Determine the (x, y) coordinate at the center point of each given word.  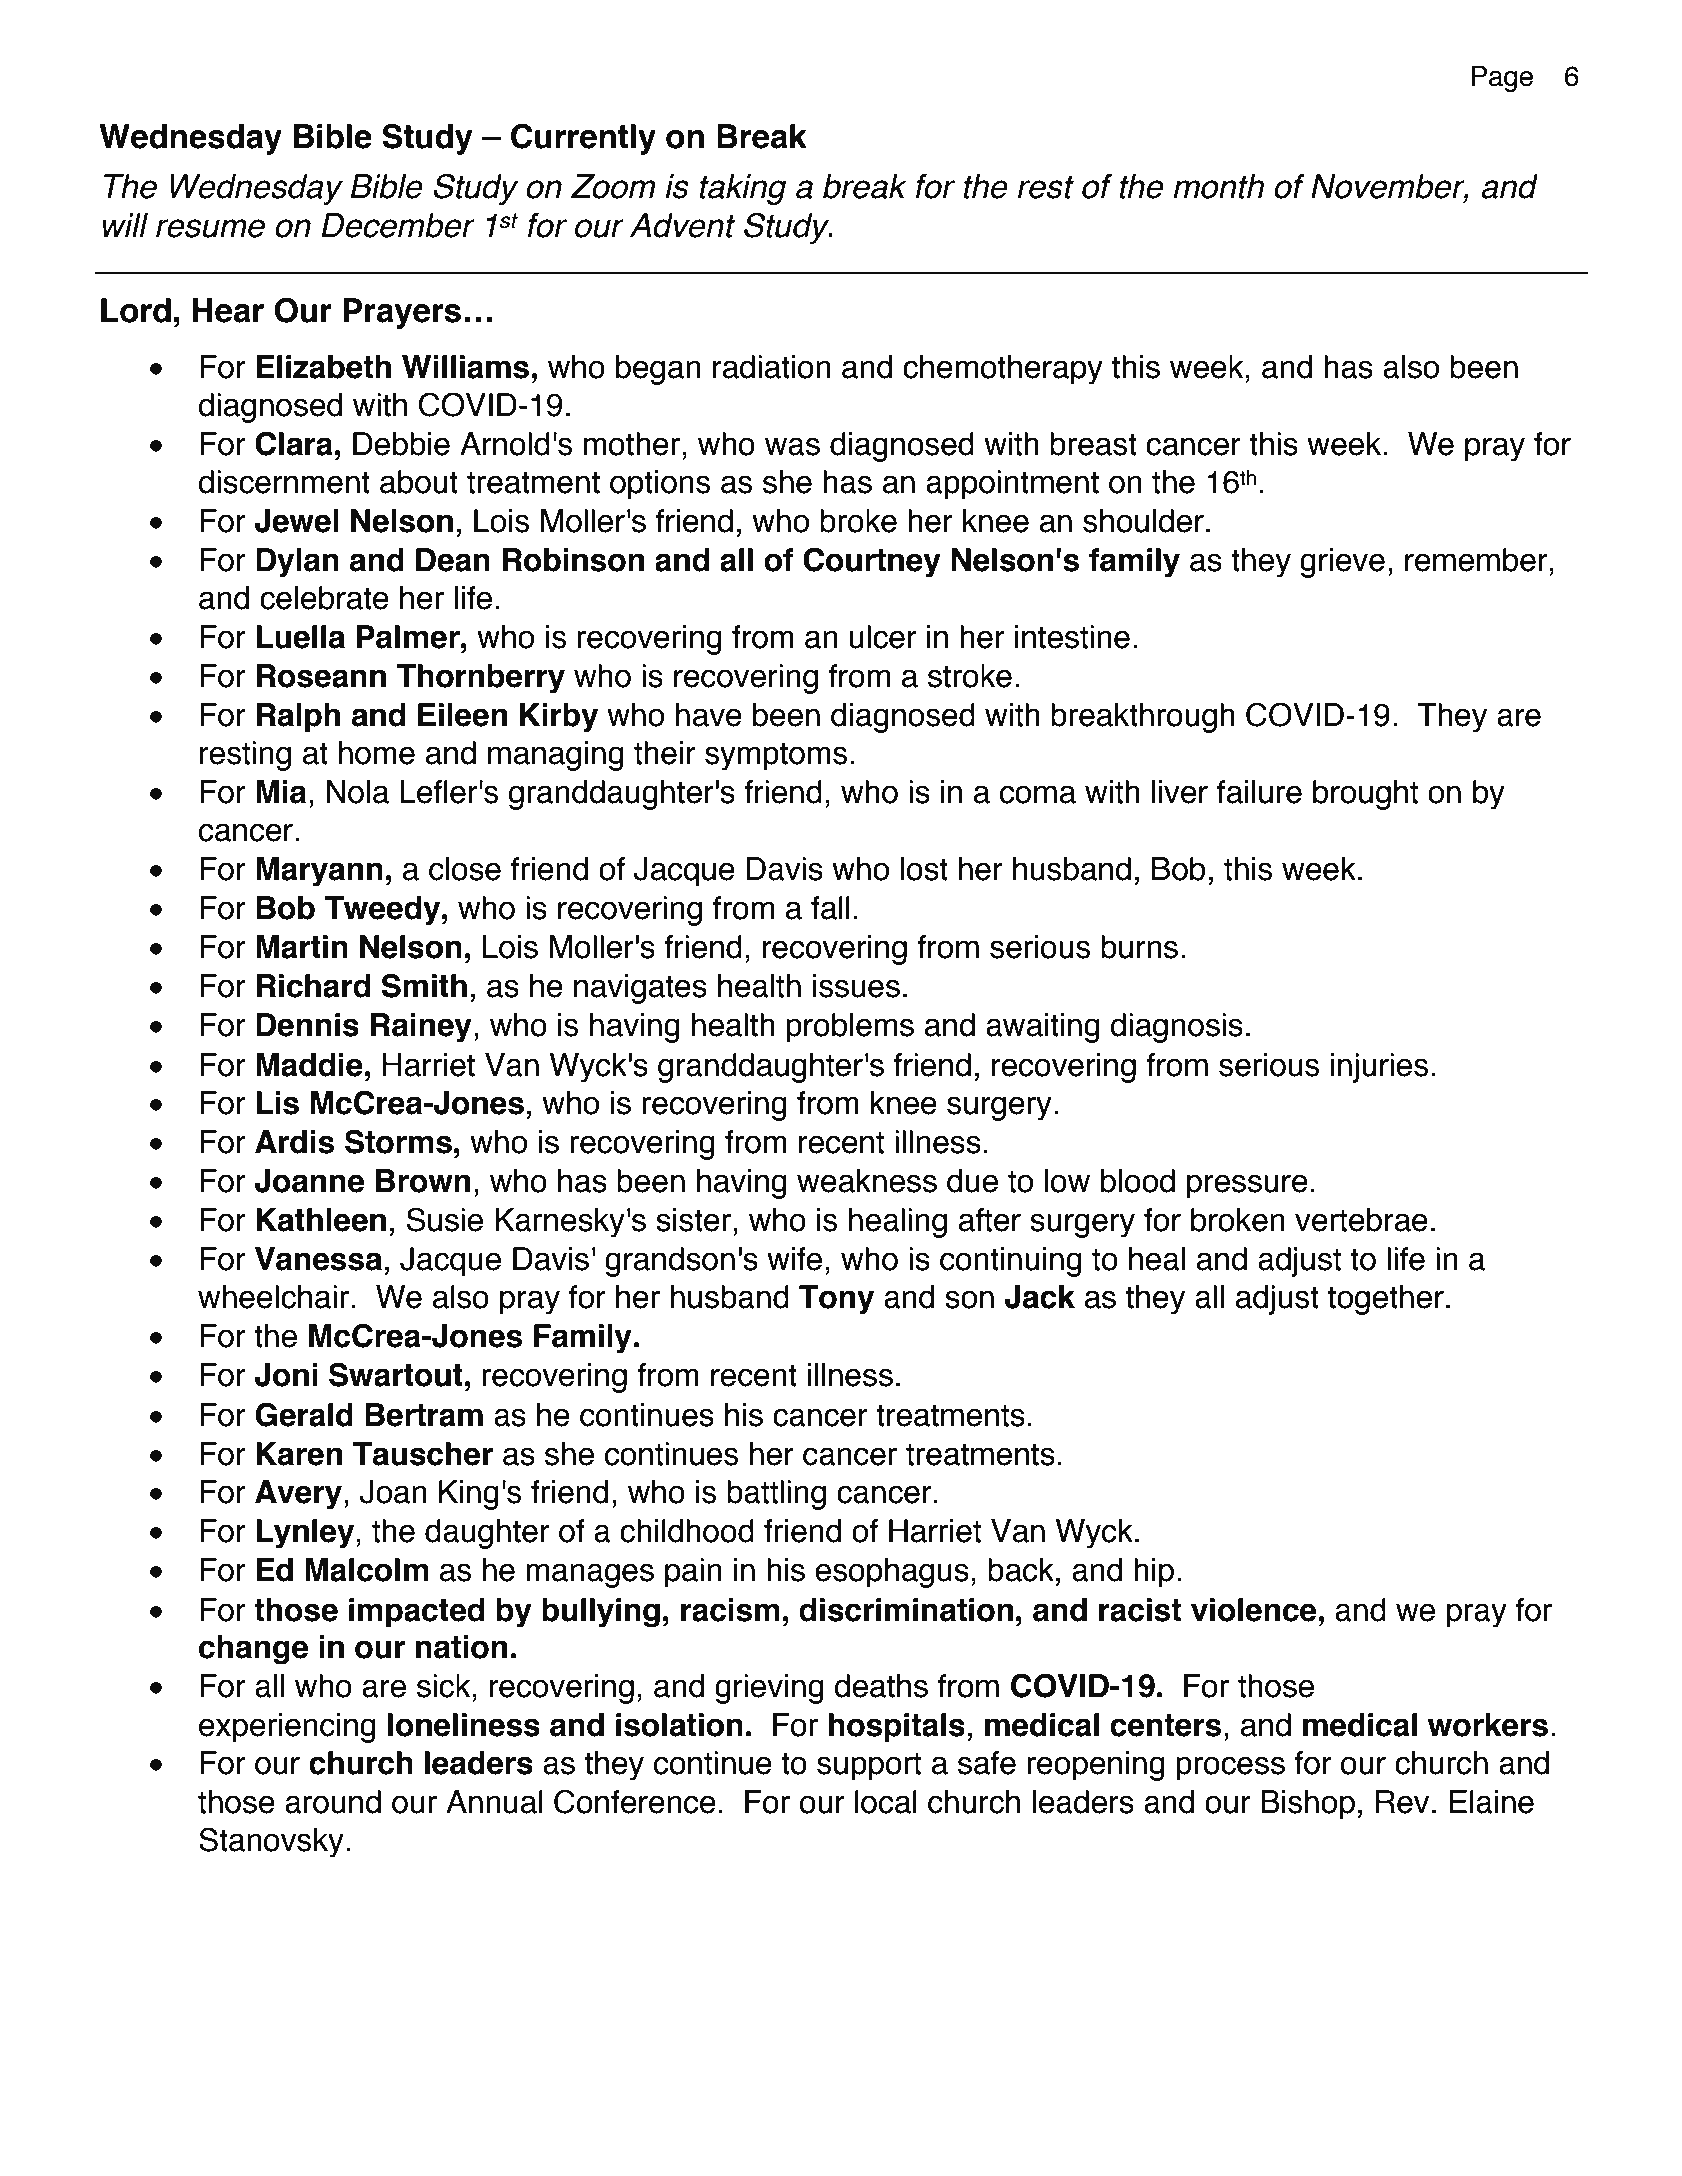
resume (210, 228)
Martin (302, 947)
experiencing (287, 1728)
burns (1139, 947)
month (1218, 186)
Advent (682, 225)
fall (830, 908)
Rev (1402, 1802)
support (869, 1766)
